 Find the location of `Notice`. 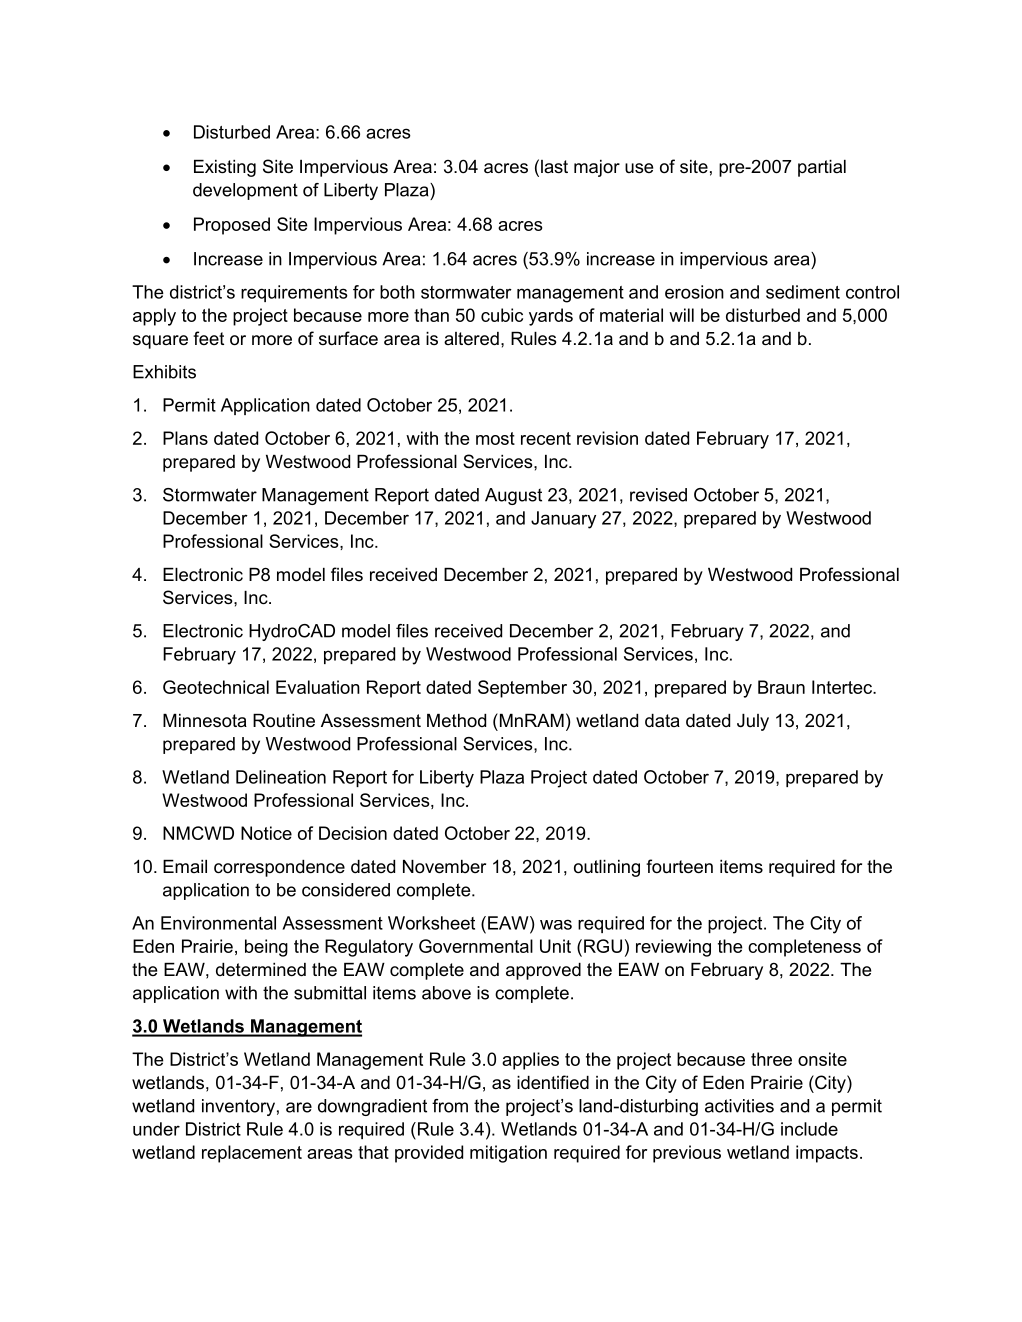

Notice is located at coordinates (266, 833).
